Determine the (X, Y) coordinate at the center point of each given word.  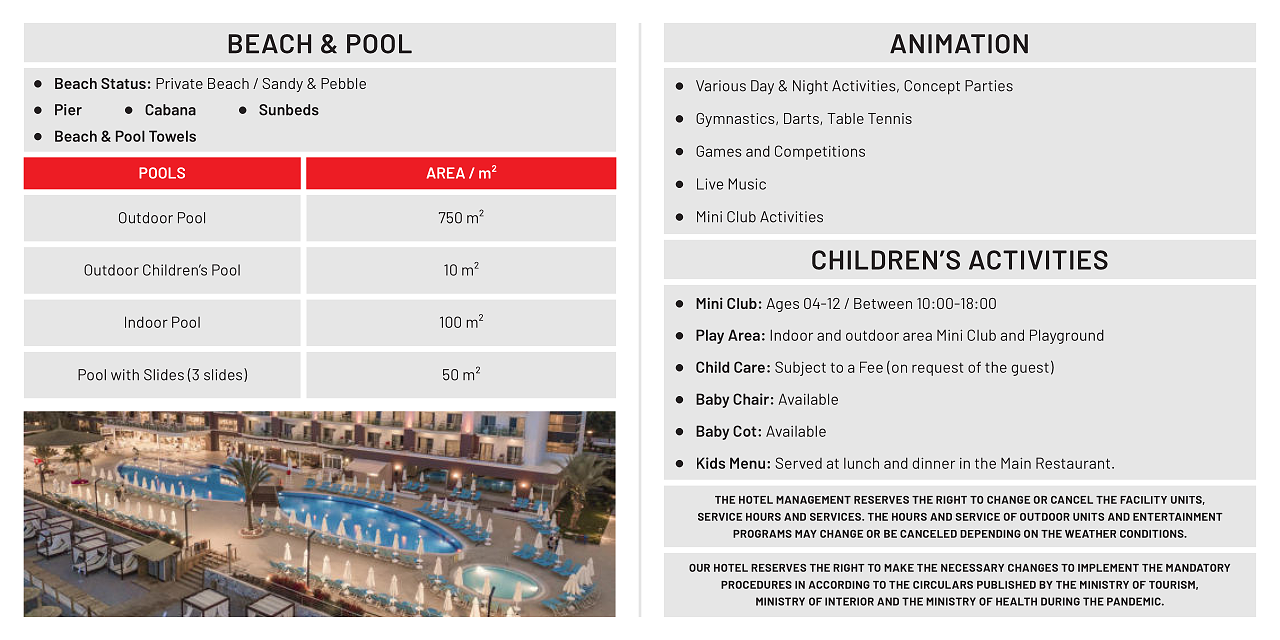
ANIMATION (959, 44)
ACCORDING (839, 585)
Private (179, 83)
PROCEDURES (756, 585)
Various (721, 86)
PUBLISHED (1006, 585)
